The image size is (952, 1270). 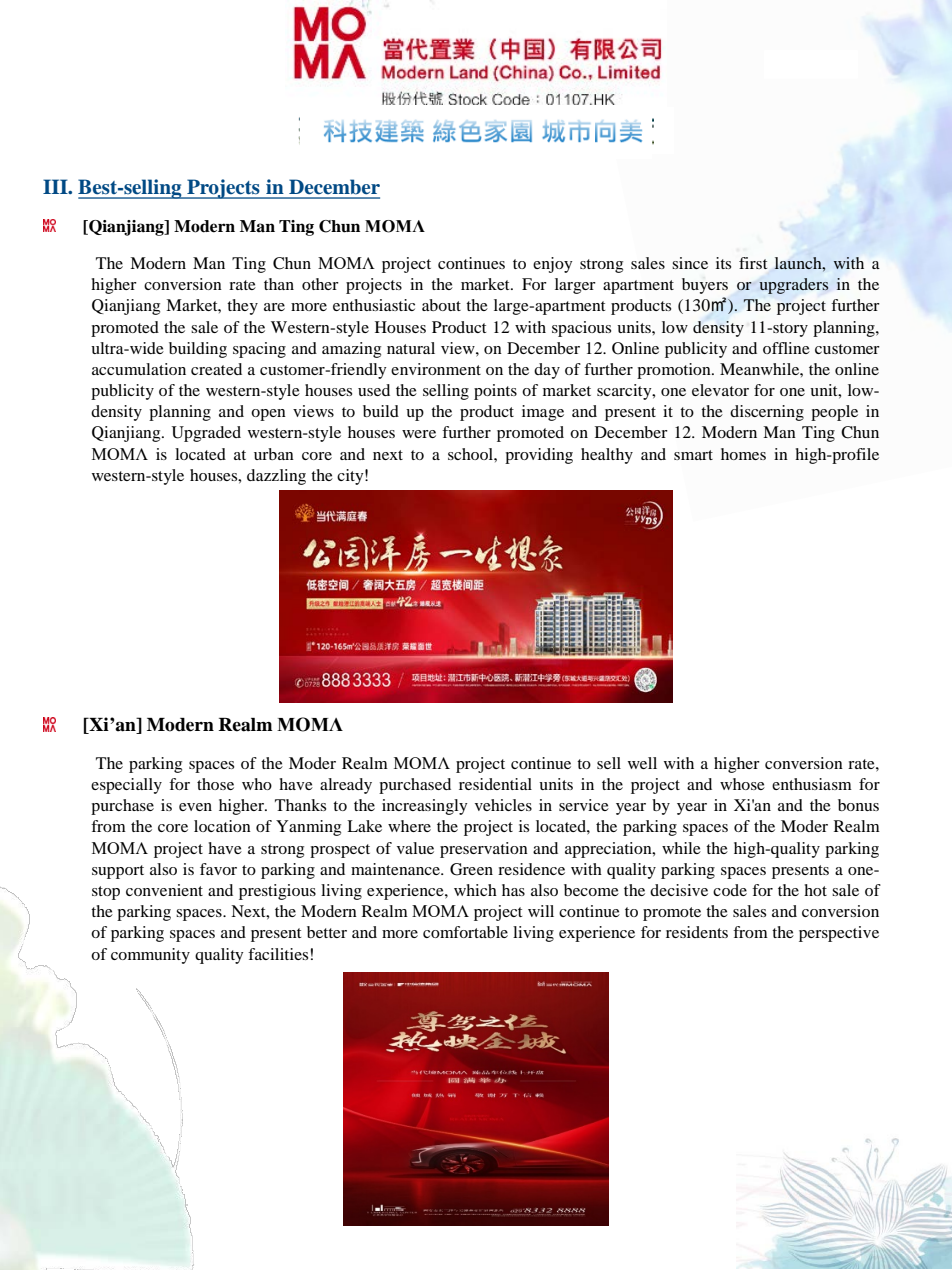 What do you see at coordinates (278, 954) in the screenshot?
I see `facilities` at bounding box center [278, 954].
